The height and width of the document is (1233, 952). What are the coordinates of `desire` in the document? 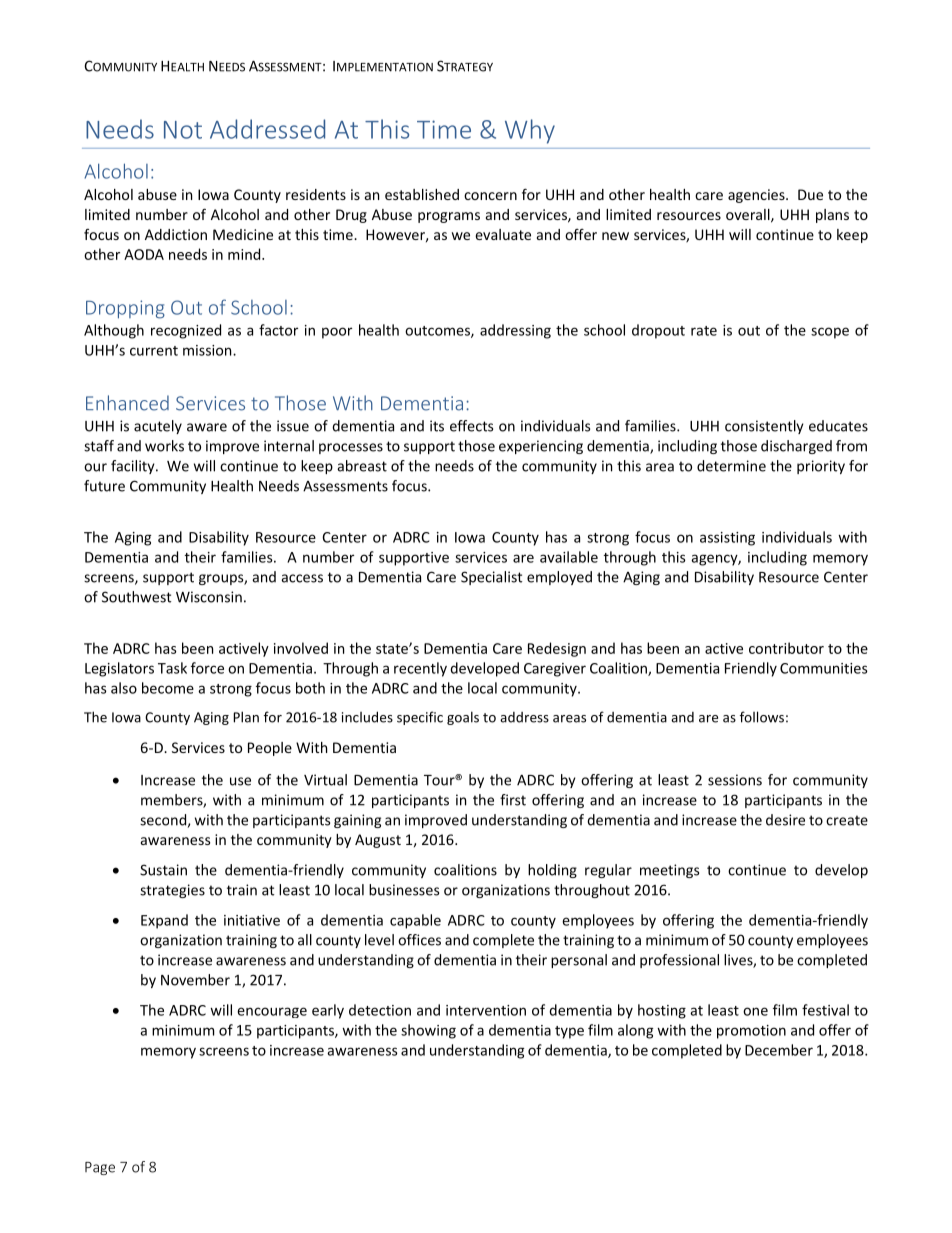 It's located at (785, 820).
